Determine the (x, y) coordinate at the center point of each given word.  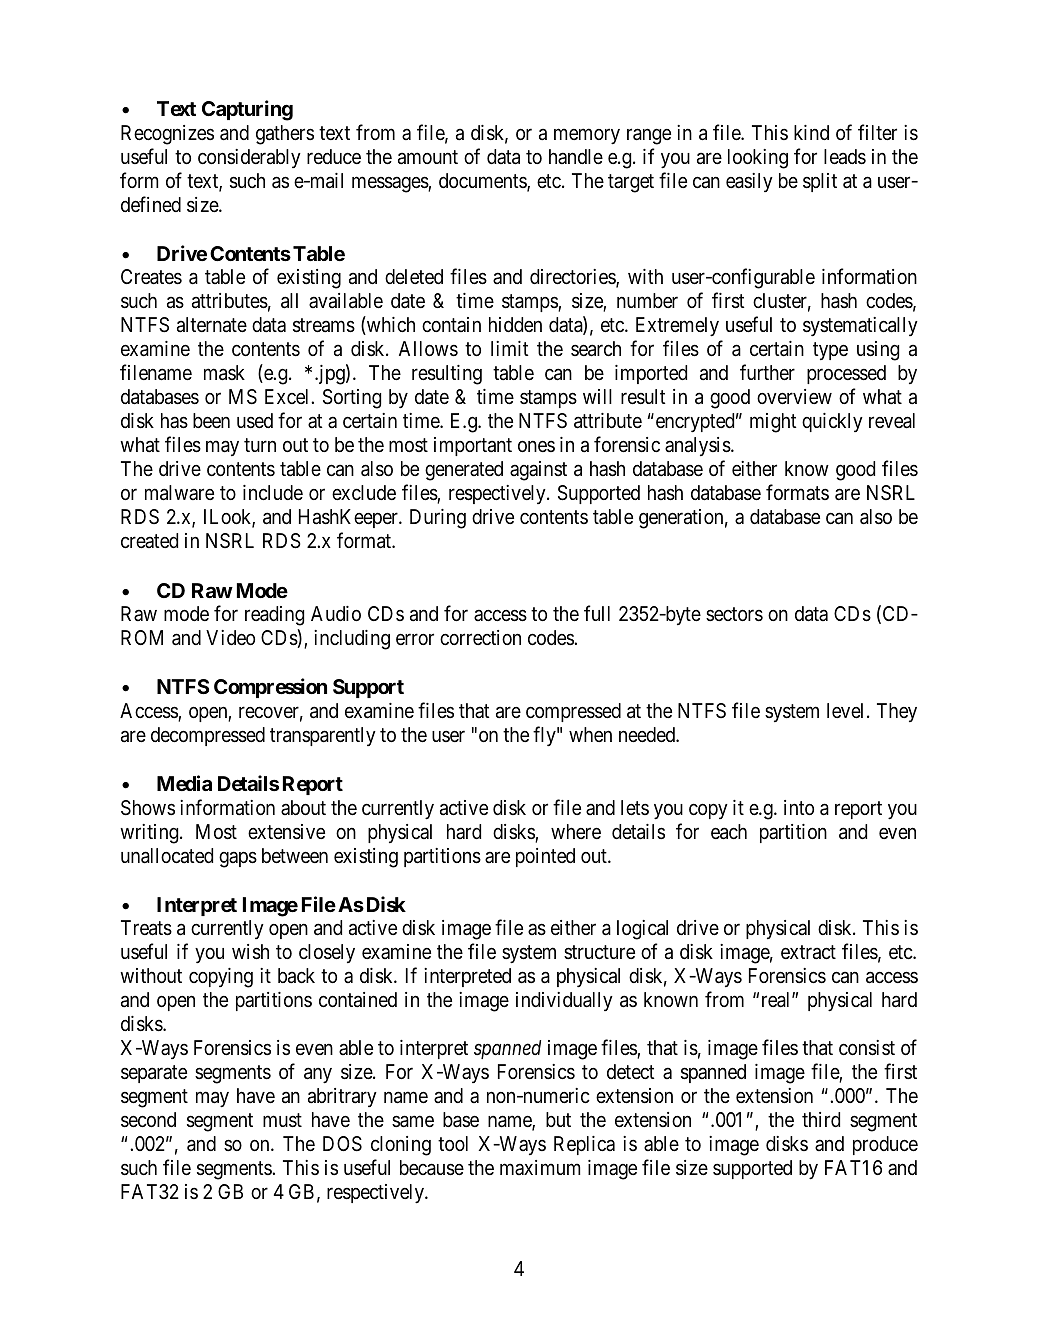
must (282, 1121)
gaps (238, 859)
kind (811, 132)
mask (224, 373)
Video (230, 637)
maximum (540, 1167)
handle (576, 156)
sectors (734, 614)
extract (808, 953)
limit (509, 348)
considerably (249, 158)
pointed (545, 857)
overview (794, 396)
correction (480, 637)
